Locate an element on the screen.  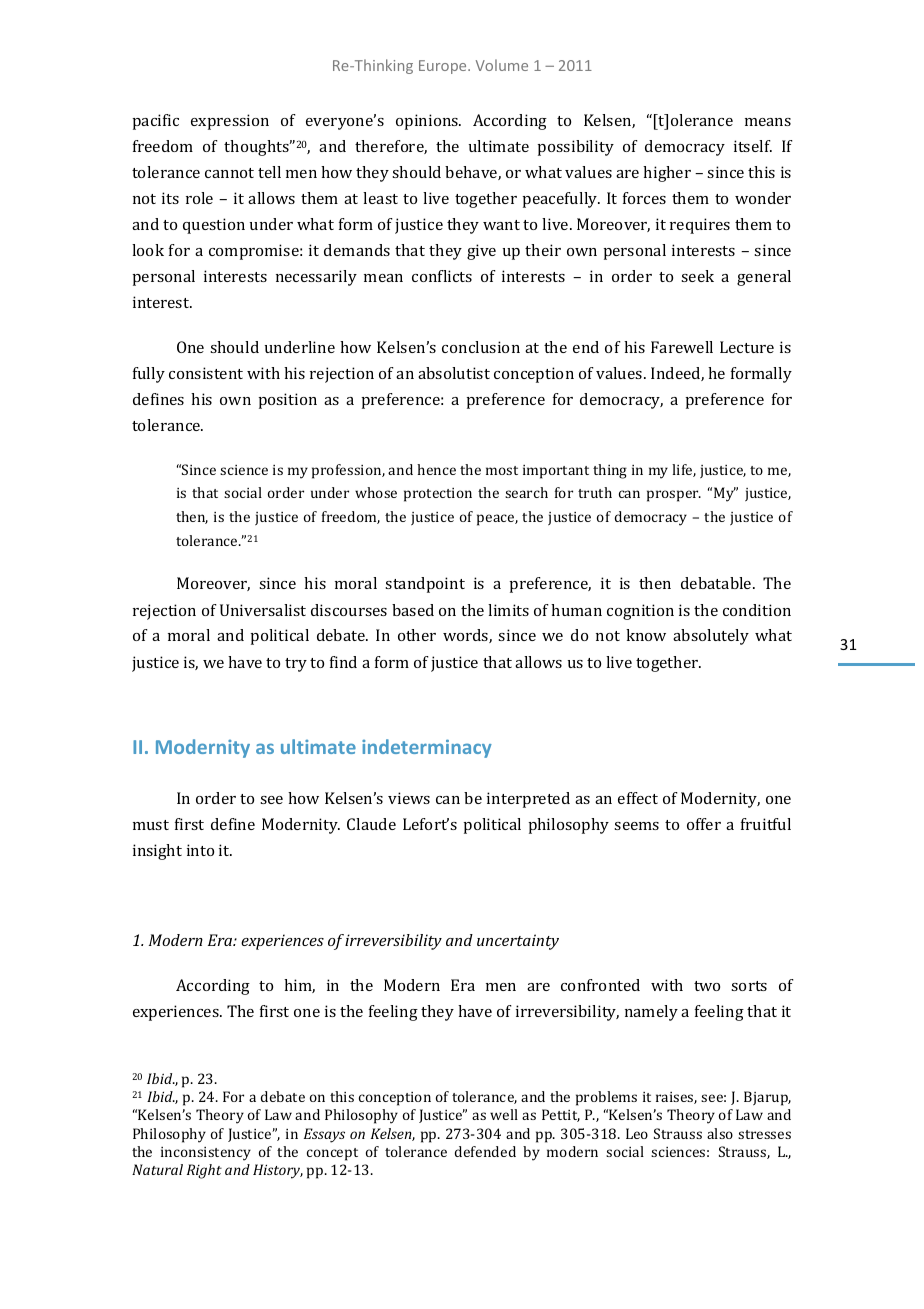
defended is located at coordinates (485, 1151).
